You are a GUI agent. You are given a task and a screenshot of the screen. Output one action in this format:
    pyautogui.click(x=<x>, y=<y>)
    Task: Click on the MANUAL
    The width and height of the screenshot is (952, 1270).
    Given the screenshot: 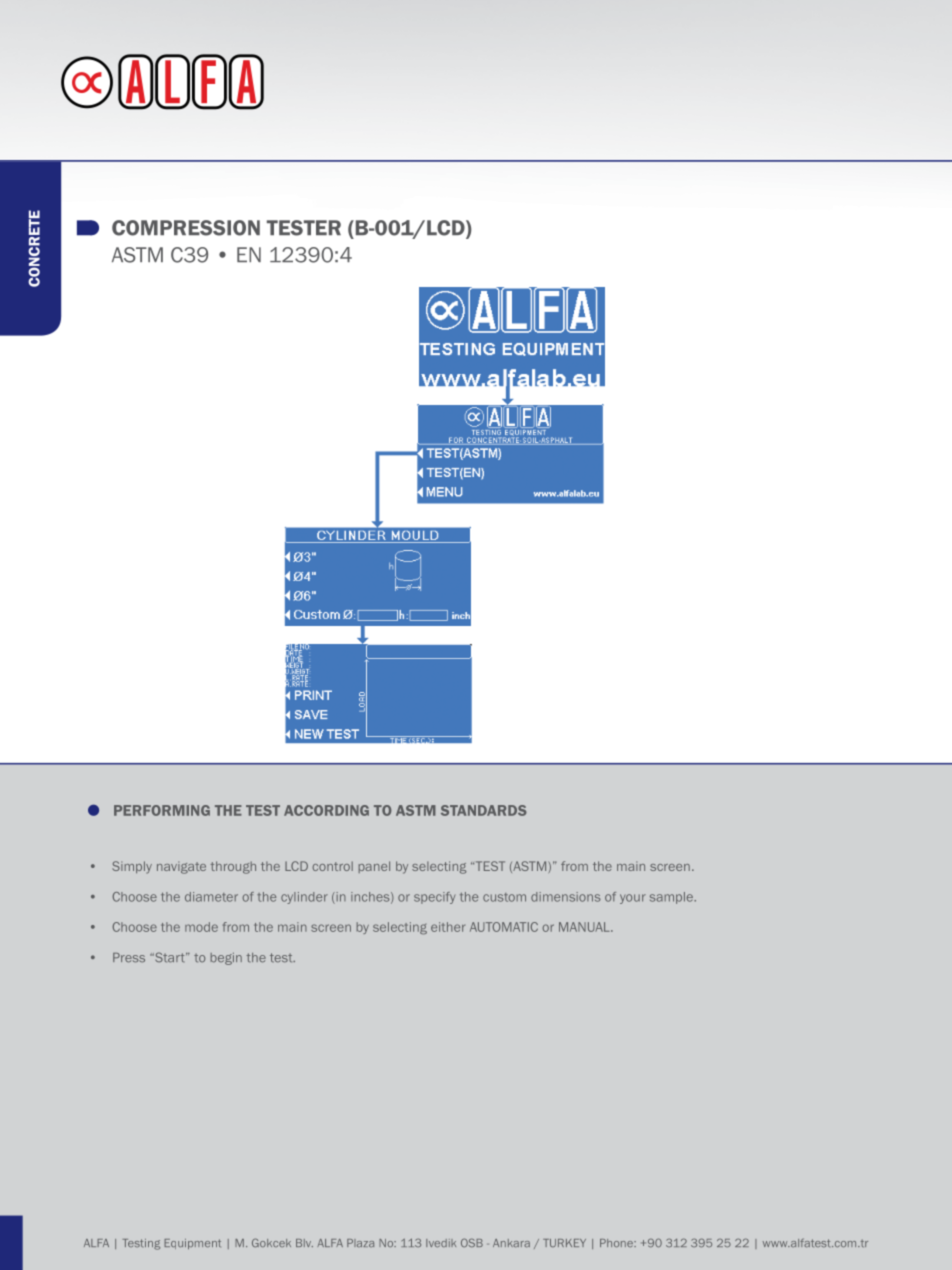 What is the action you would take?
    pyautogui.click(x=585, y=927)
